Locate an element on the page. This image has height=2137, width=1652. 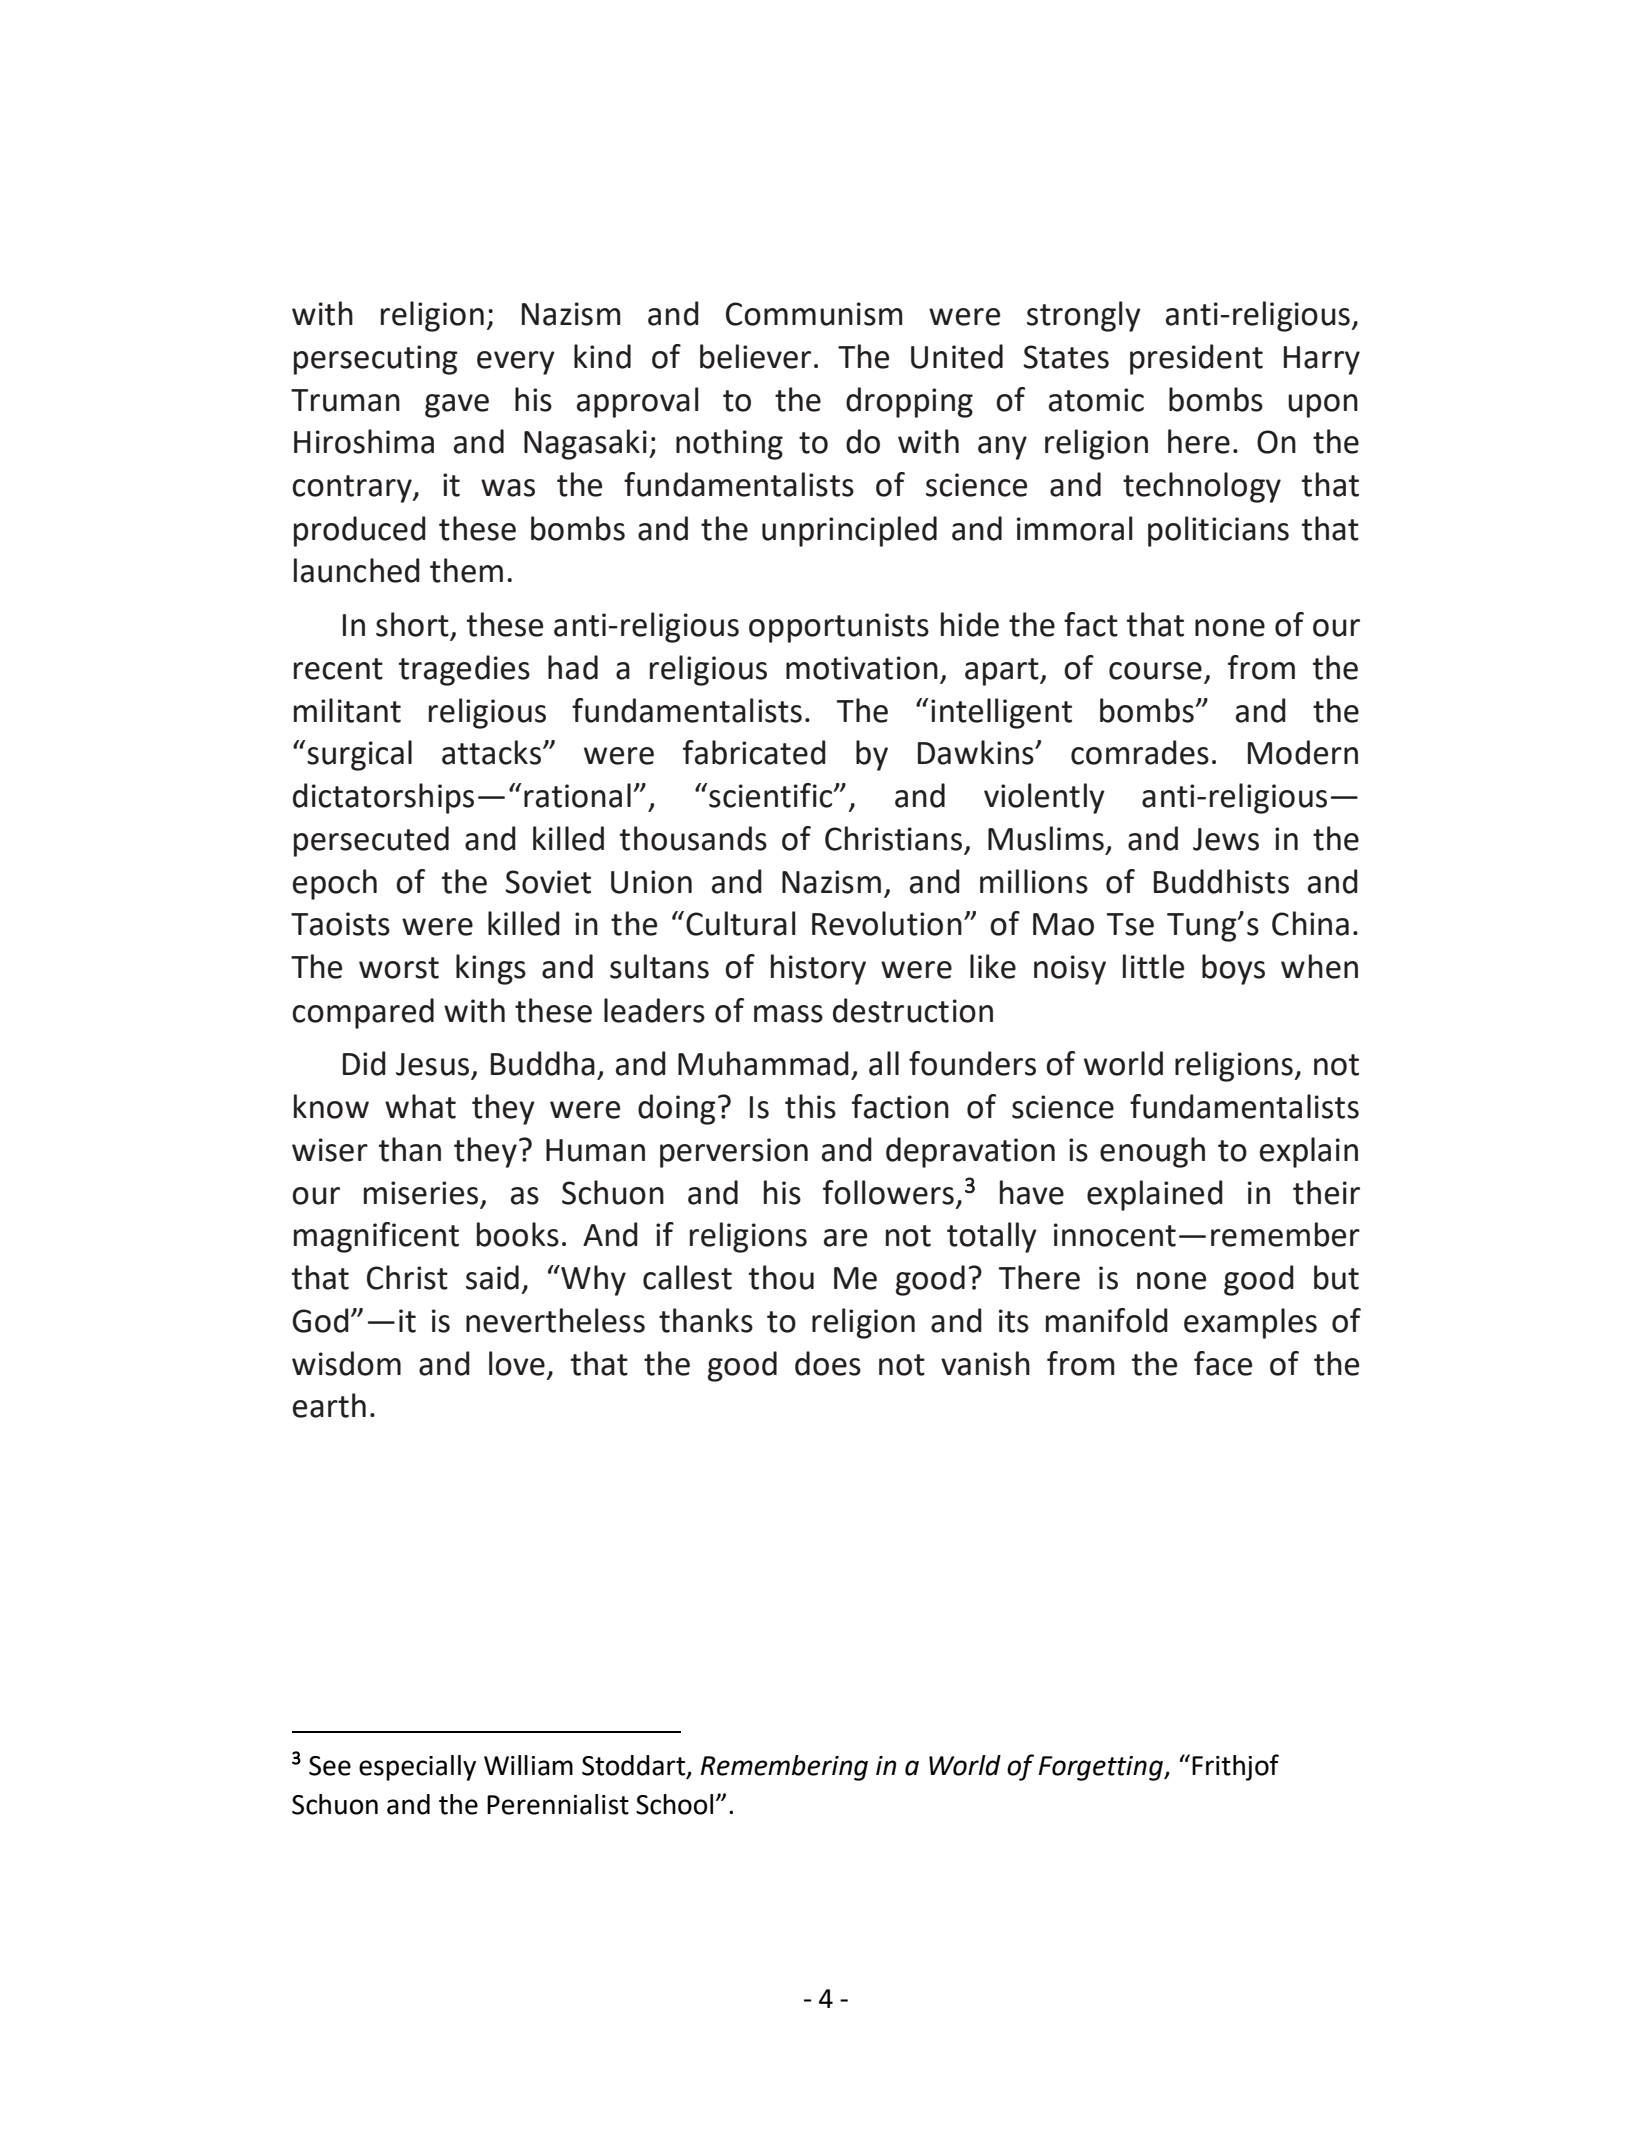
gave is located at coordinates (457, 406).
